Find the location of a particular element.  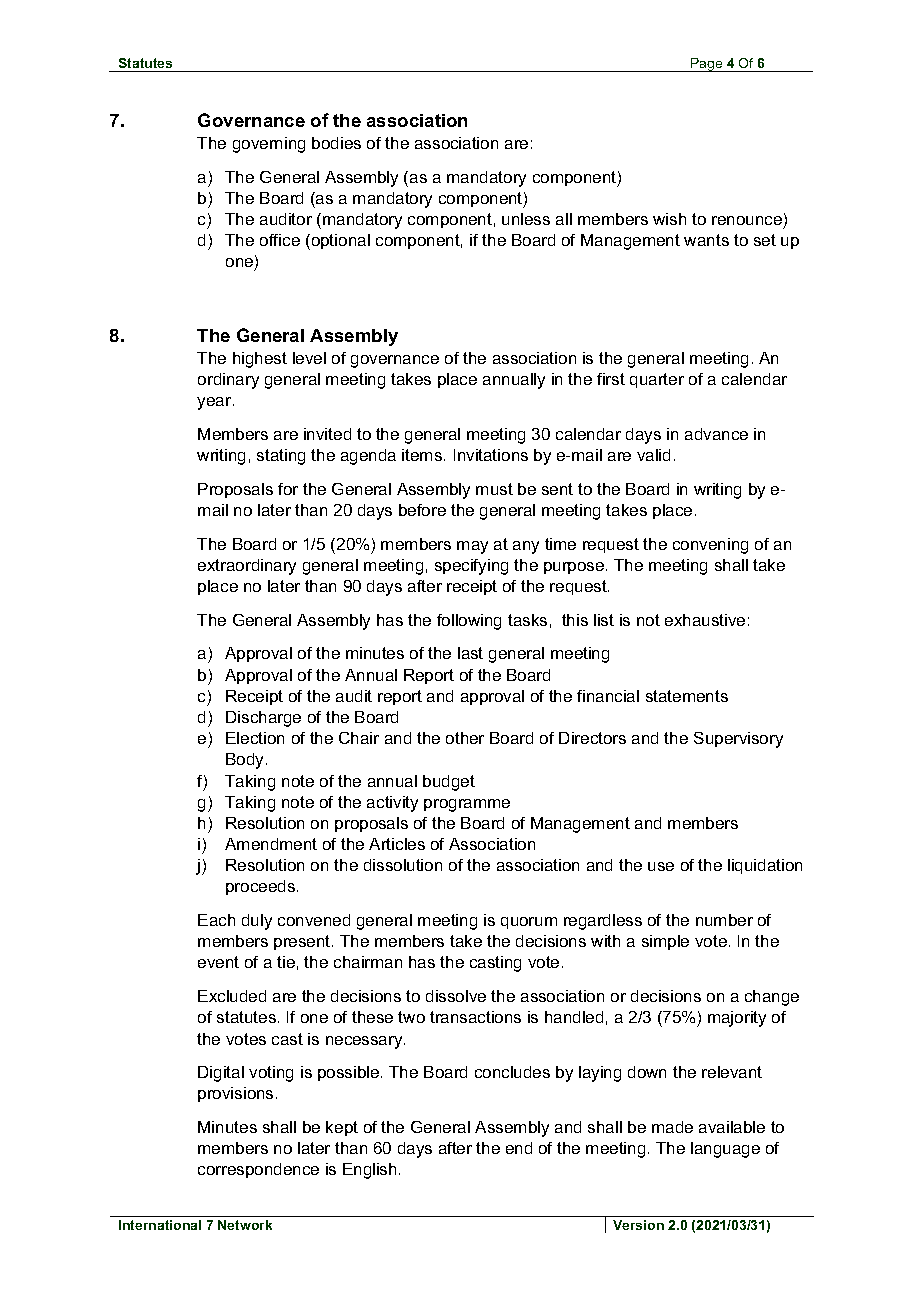

correspondence is located at coordinates (258, 1170).
